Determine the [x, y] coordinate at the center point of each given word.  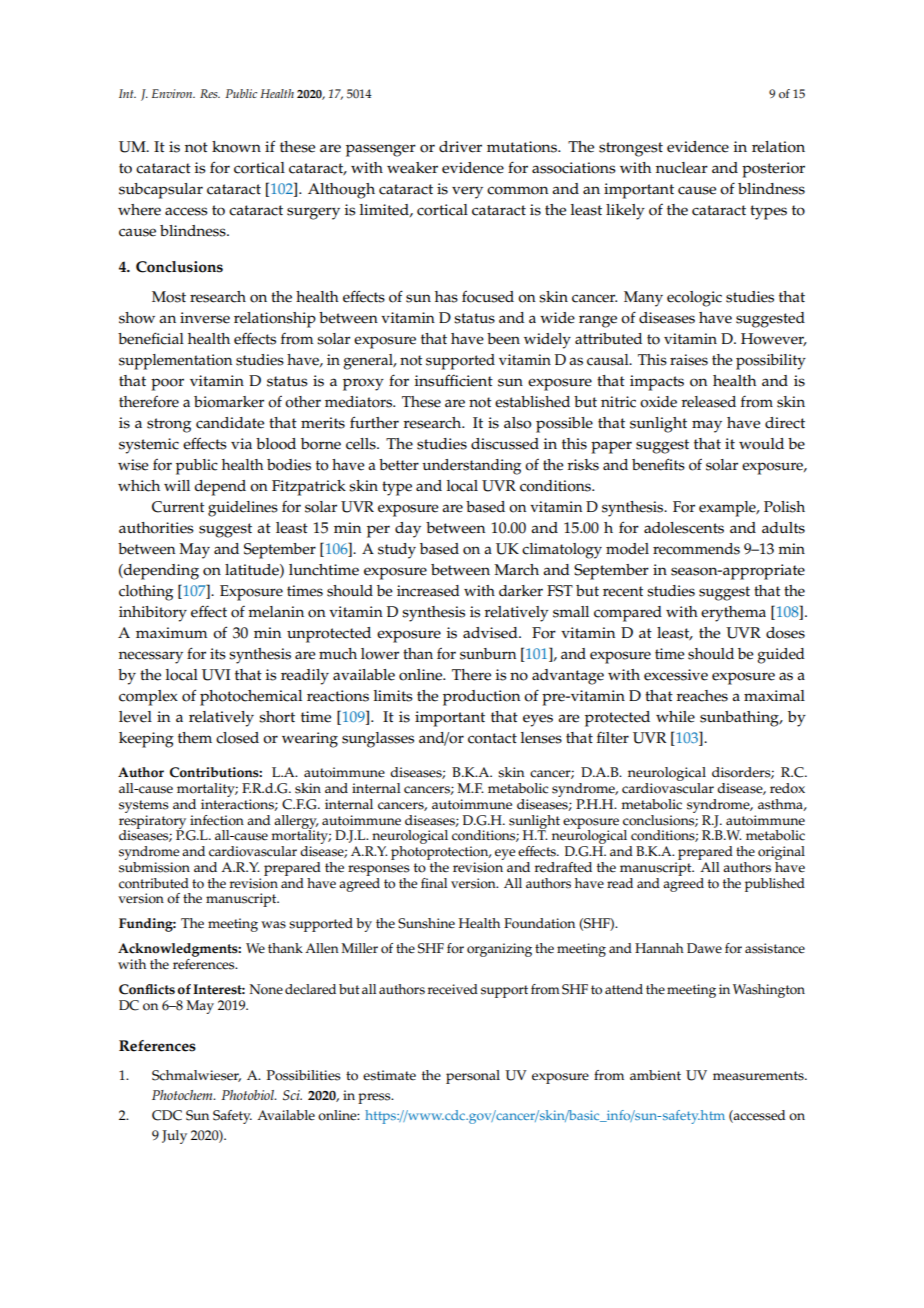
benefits [658, 464]
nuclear [682, 168]
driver [460, 147]
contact [492, 738]
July [174, 1137]
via [241, 443]
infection [217, 820]
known [236, 147]
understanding [471, 467]
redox [787, 788]
